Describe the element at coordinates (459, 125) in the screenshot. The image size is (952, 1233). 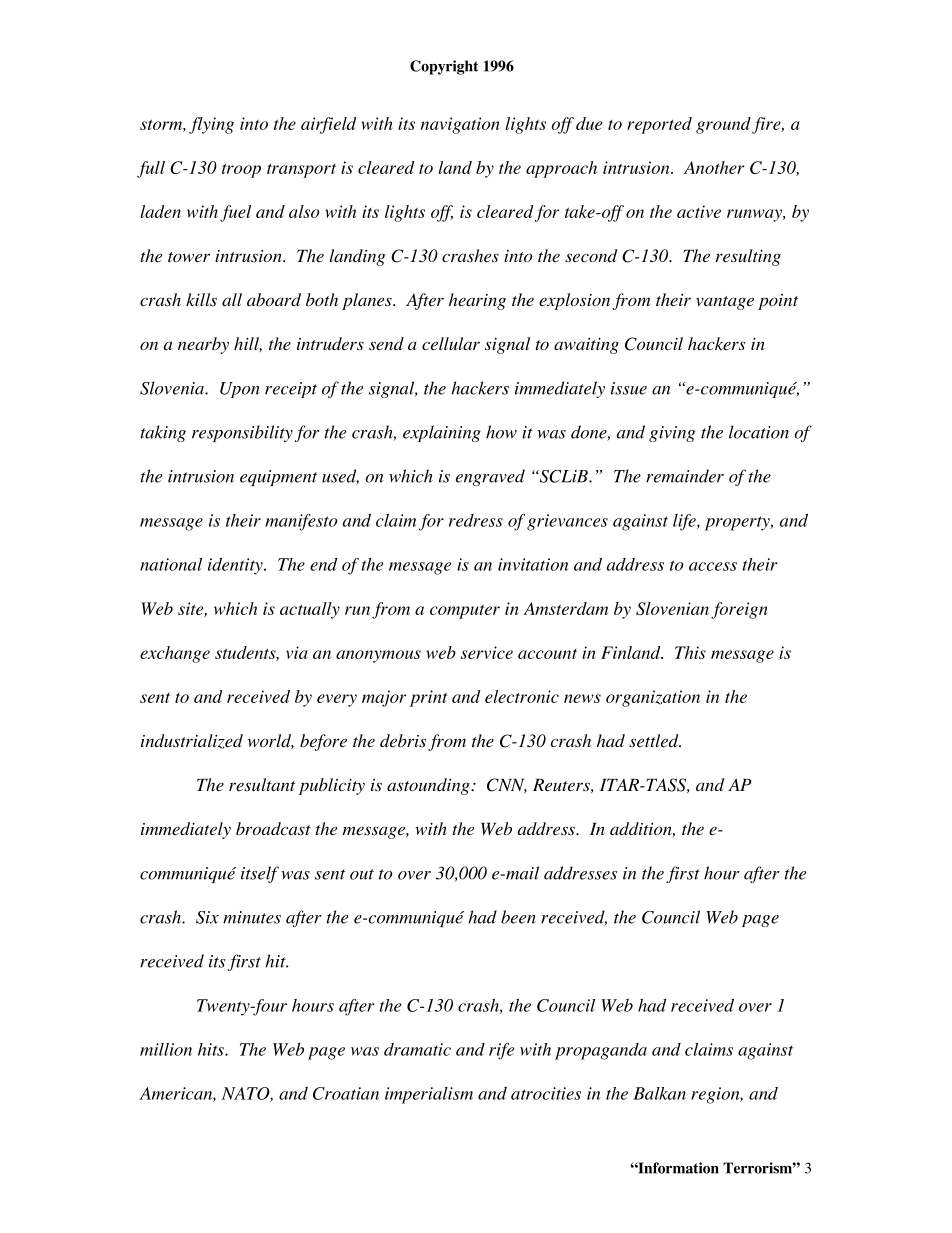
I see `navigation` at that location.
